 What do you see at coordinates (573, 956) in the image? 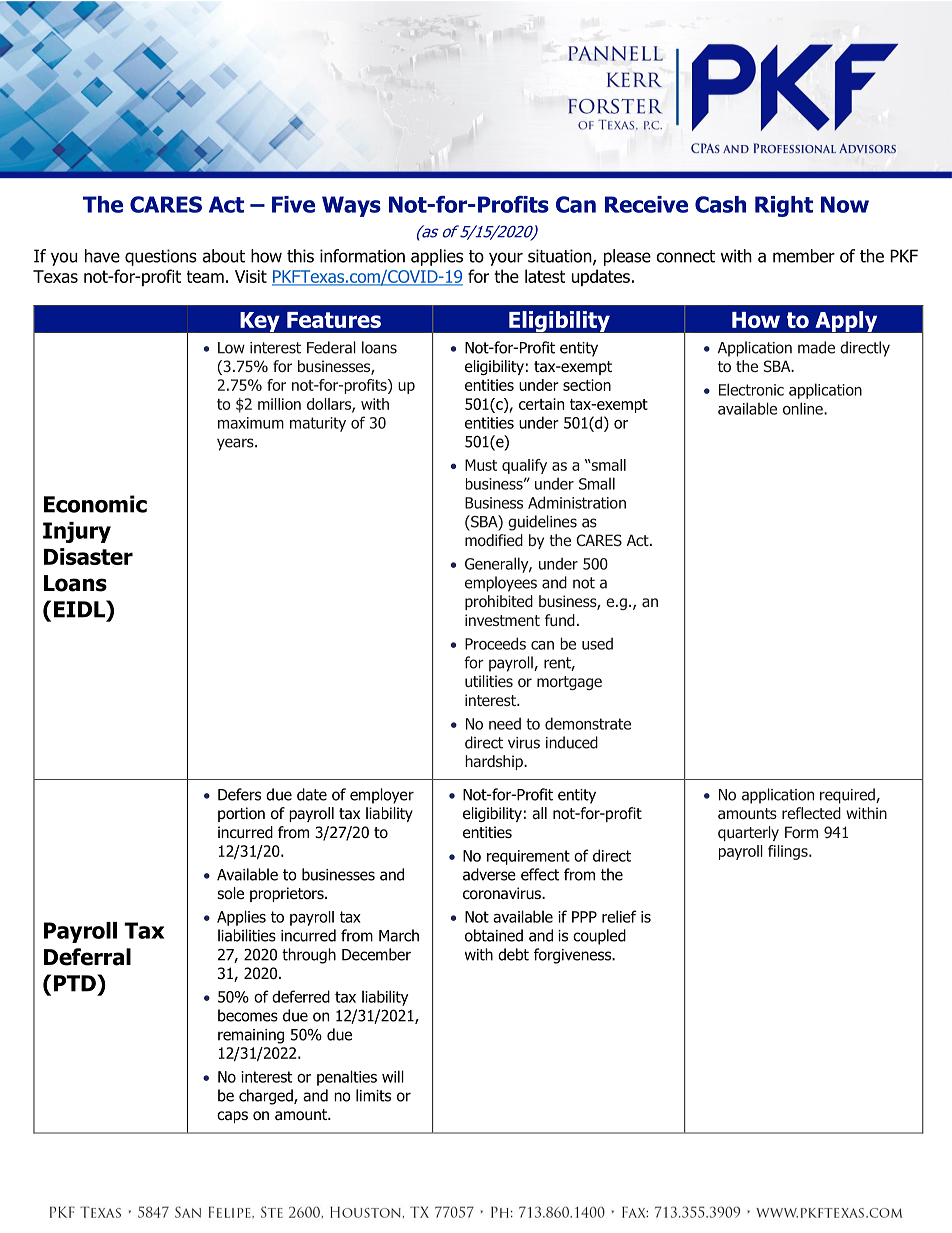
I see `forgiveness` at bounding box center [573, 956].
